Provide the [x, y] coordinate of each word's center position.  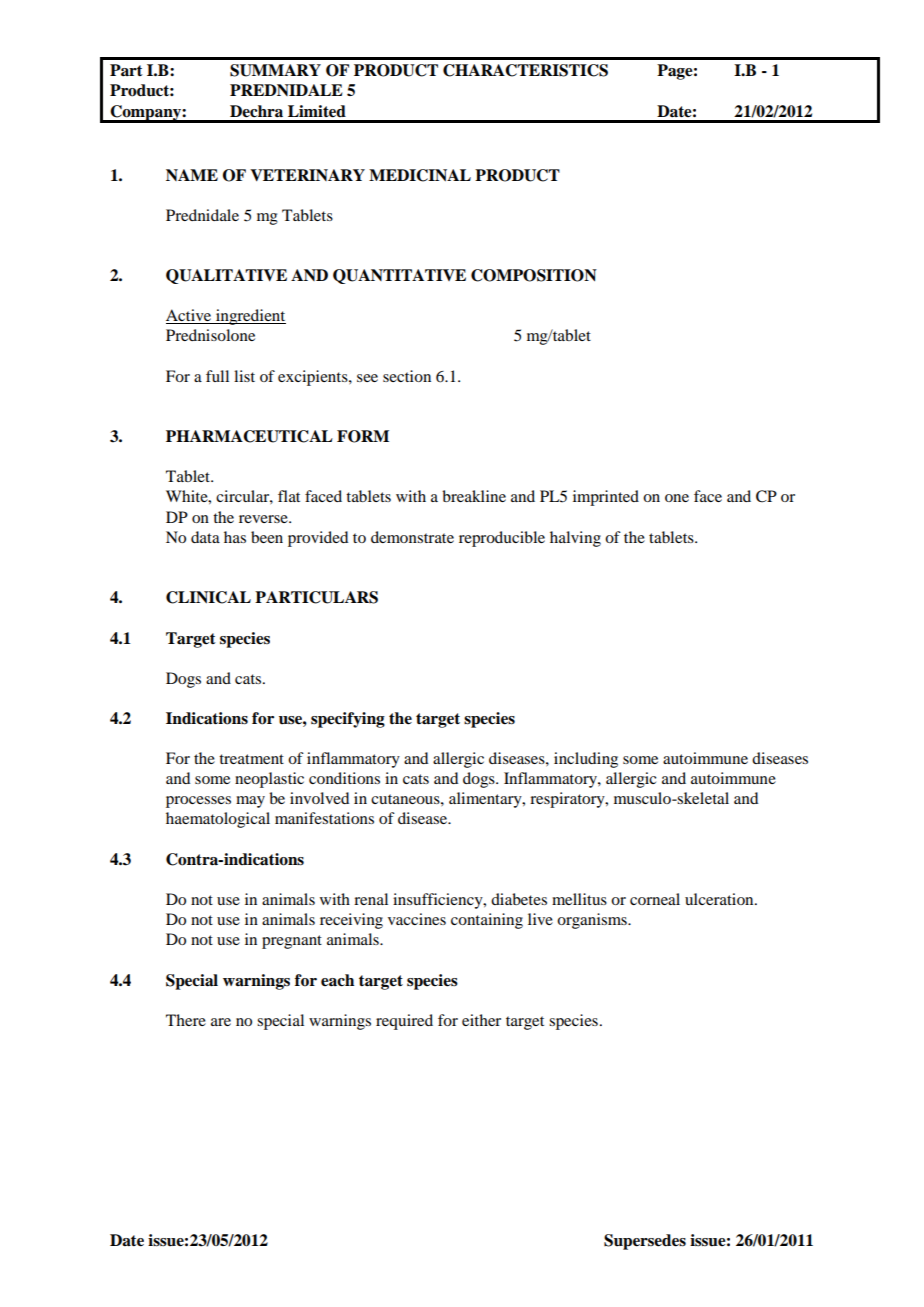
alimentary [486, 800]
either [481, 1020]
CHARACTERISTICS [525, 70]
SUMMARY [275, 70]
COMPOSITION [534, 275]
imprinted [606, 498]
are [221, 1022]
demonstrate [412, 537]
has [235, 537]
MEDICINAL [420, 175]
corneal [655, 899]
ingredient [250, 317]
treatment [251, 759]
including [586, 760]
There [186, 1020]
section [407, 376]
